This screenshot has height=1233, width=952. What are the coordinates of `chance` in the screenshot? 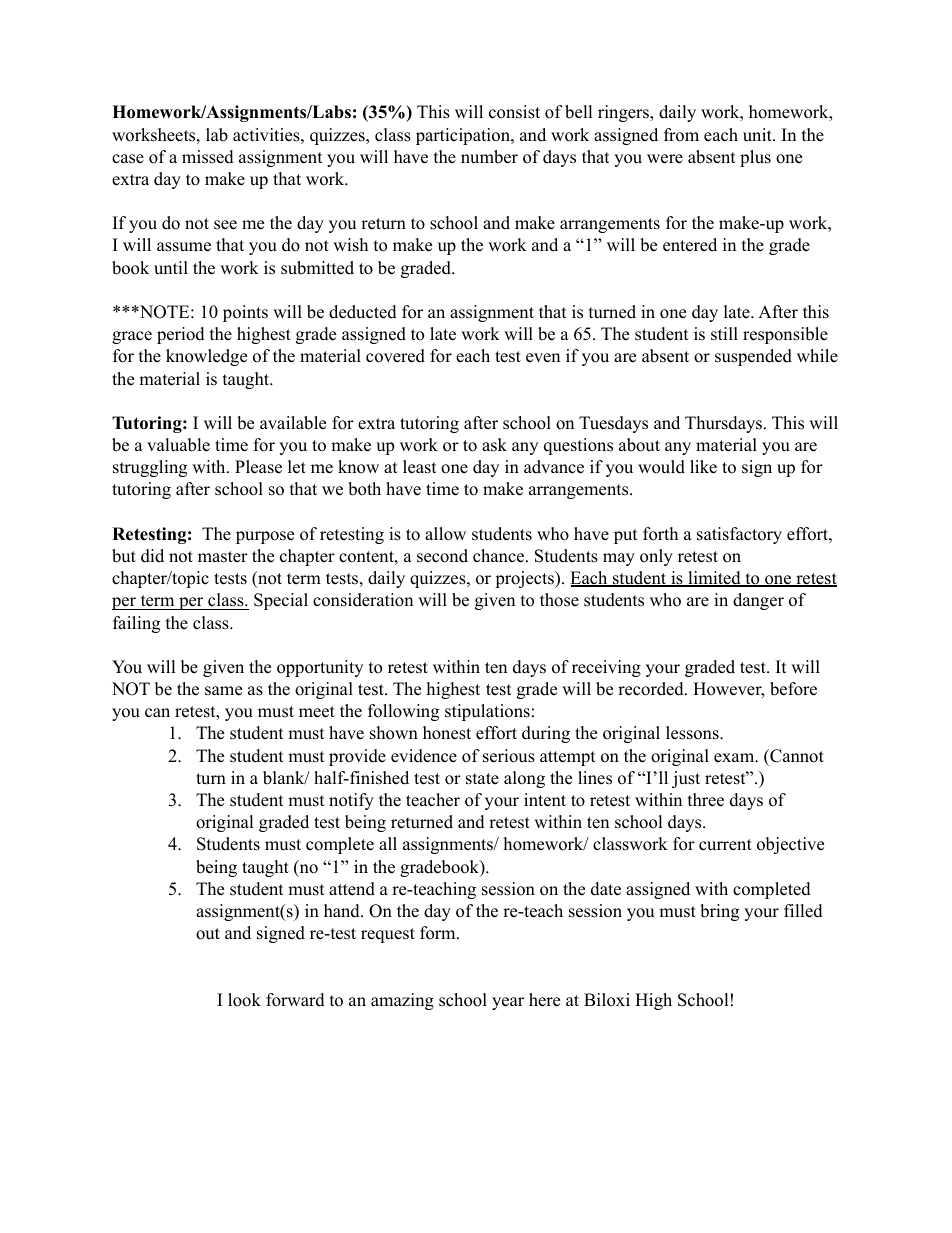 It's located at (498, 556).
